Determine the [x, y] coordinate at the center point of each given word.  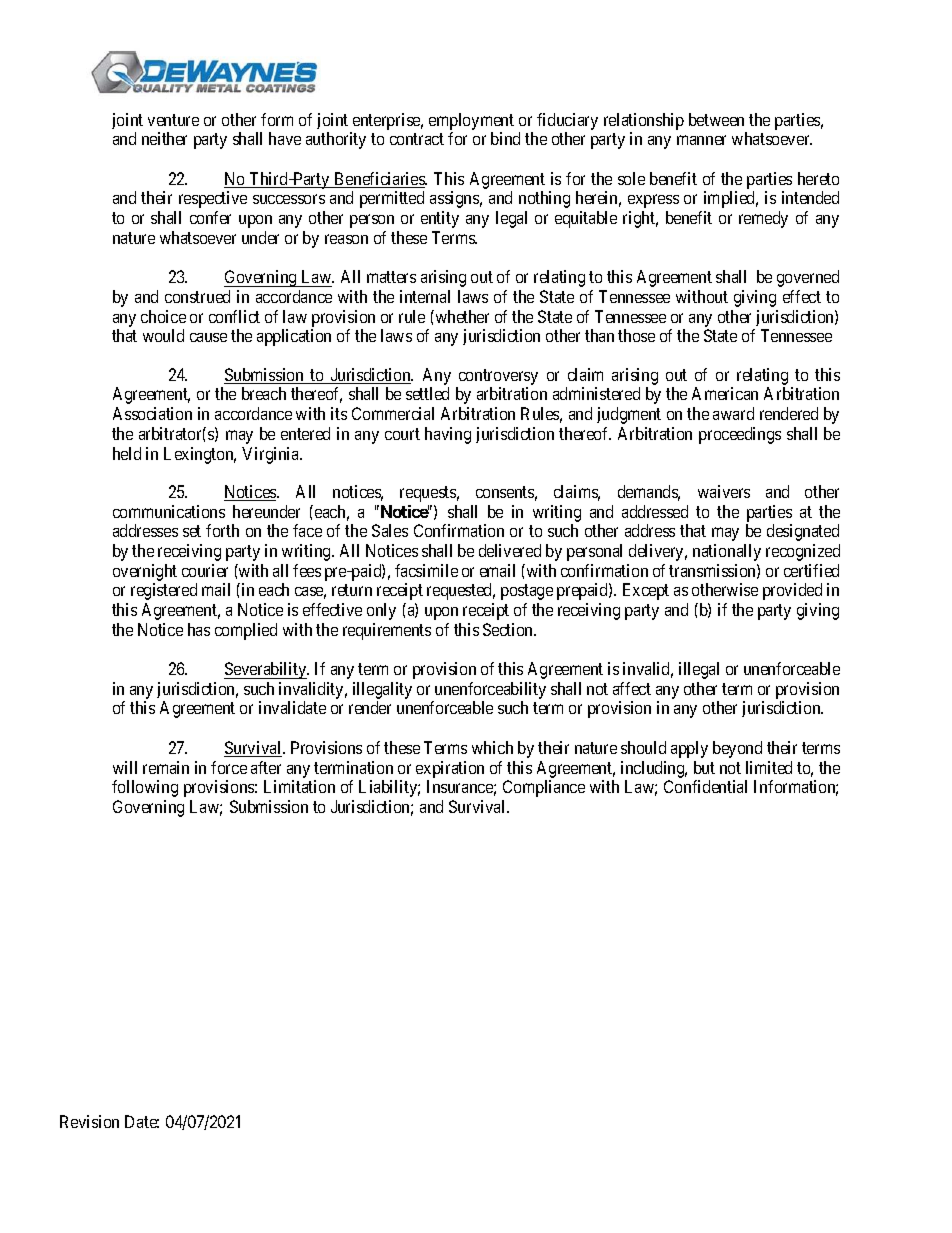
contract [417, 139]
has [199, 629]
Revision [89, 1121]
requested [461, 591]
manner [701, 140]
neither [164, 138]
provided [792, 591]
